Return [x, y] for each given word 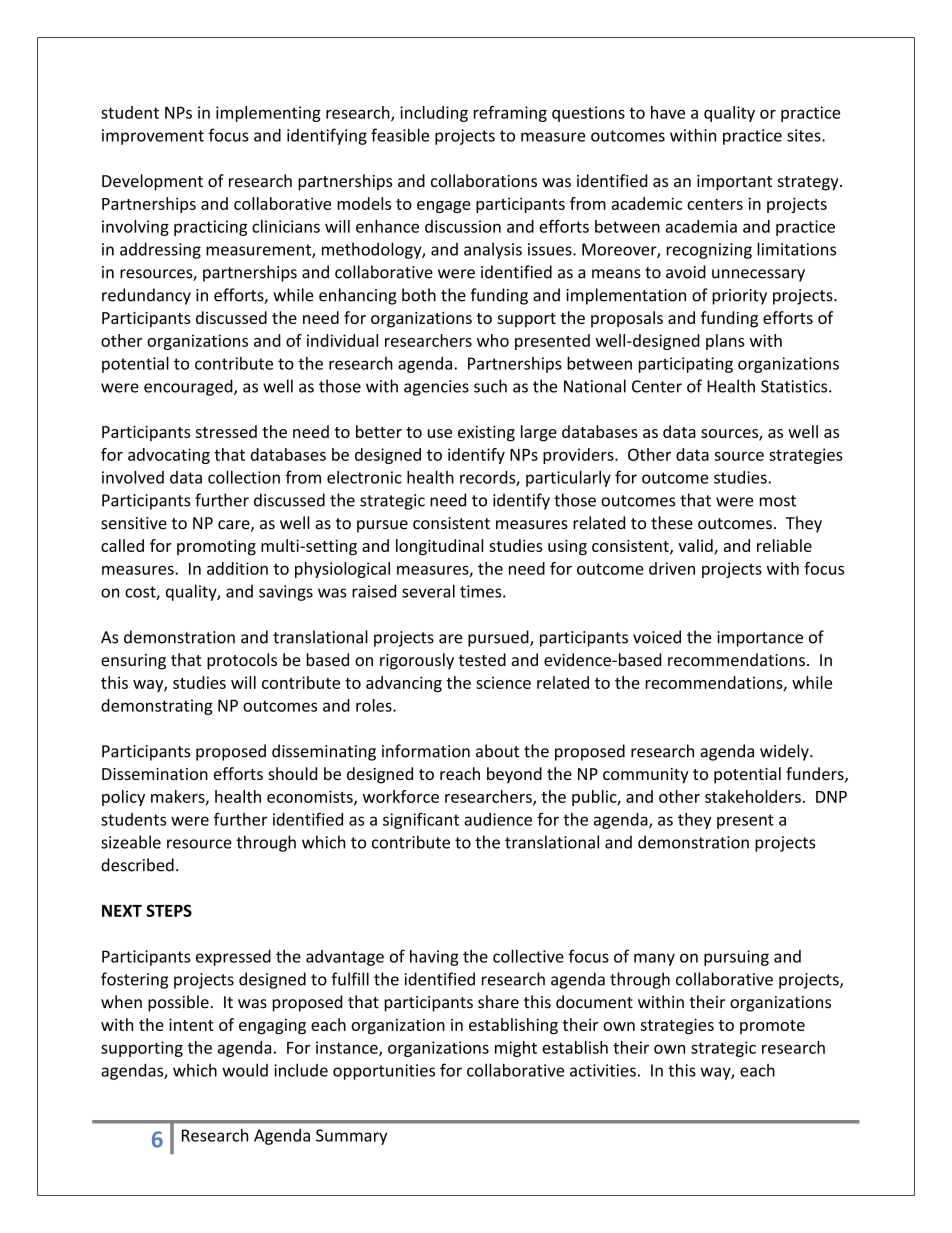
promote [772, 1027]
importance [760, 639]
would [245, 1070]
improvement [153, 137]
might [516, 1049]
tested [482, 659]
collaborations [484, 180]
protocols [242, 661]
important [734, 183]
